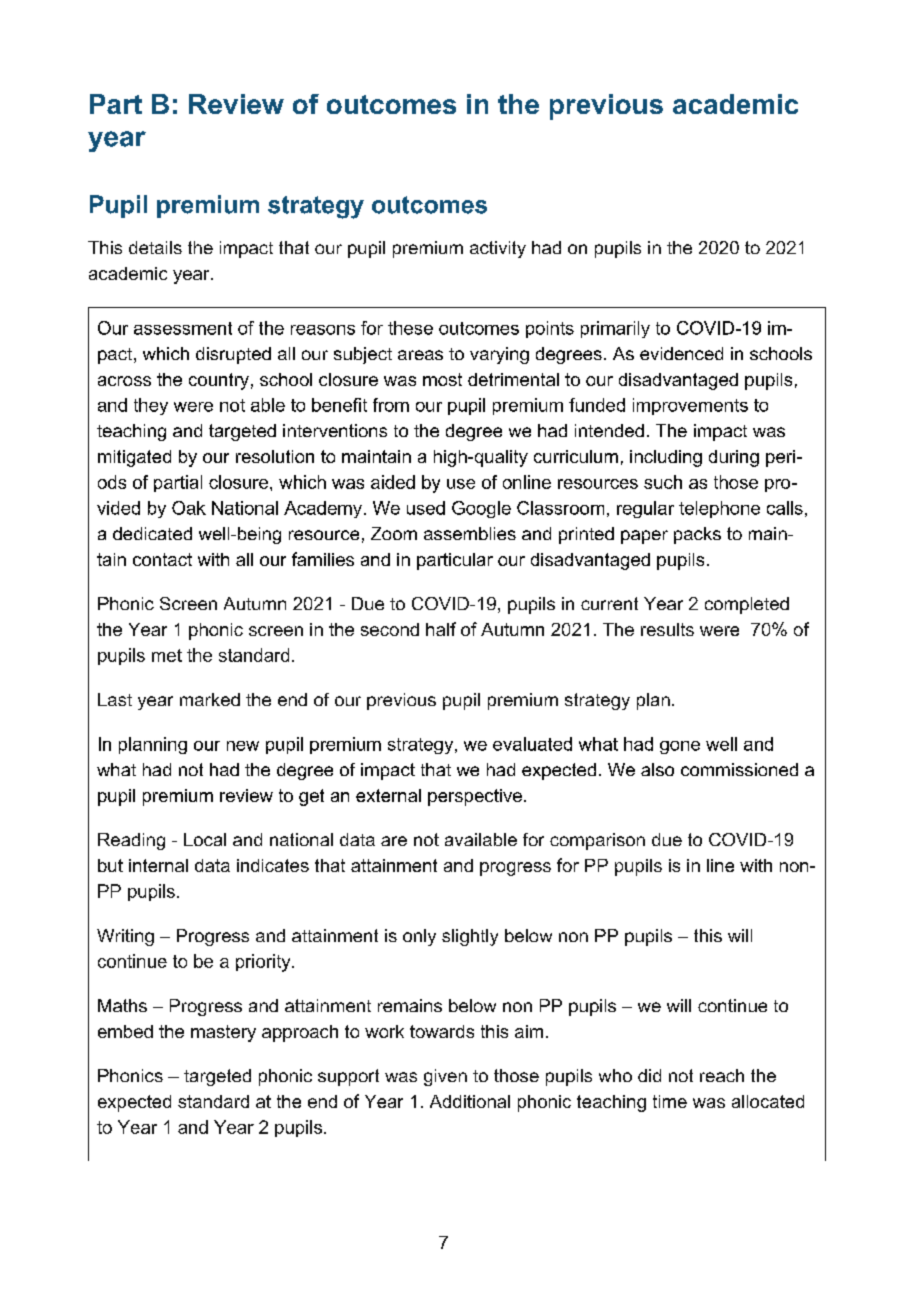  What do you see at coordinates (445, 1077) in the screenshot?
I see `given` at bounding box center [445, 1077].
